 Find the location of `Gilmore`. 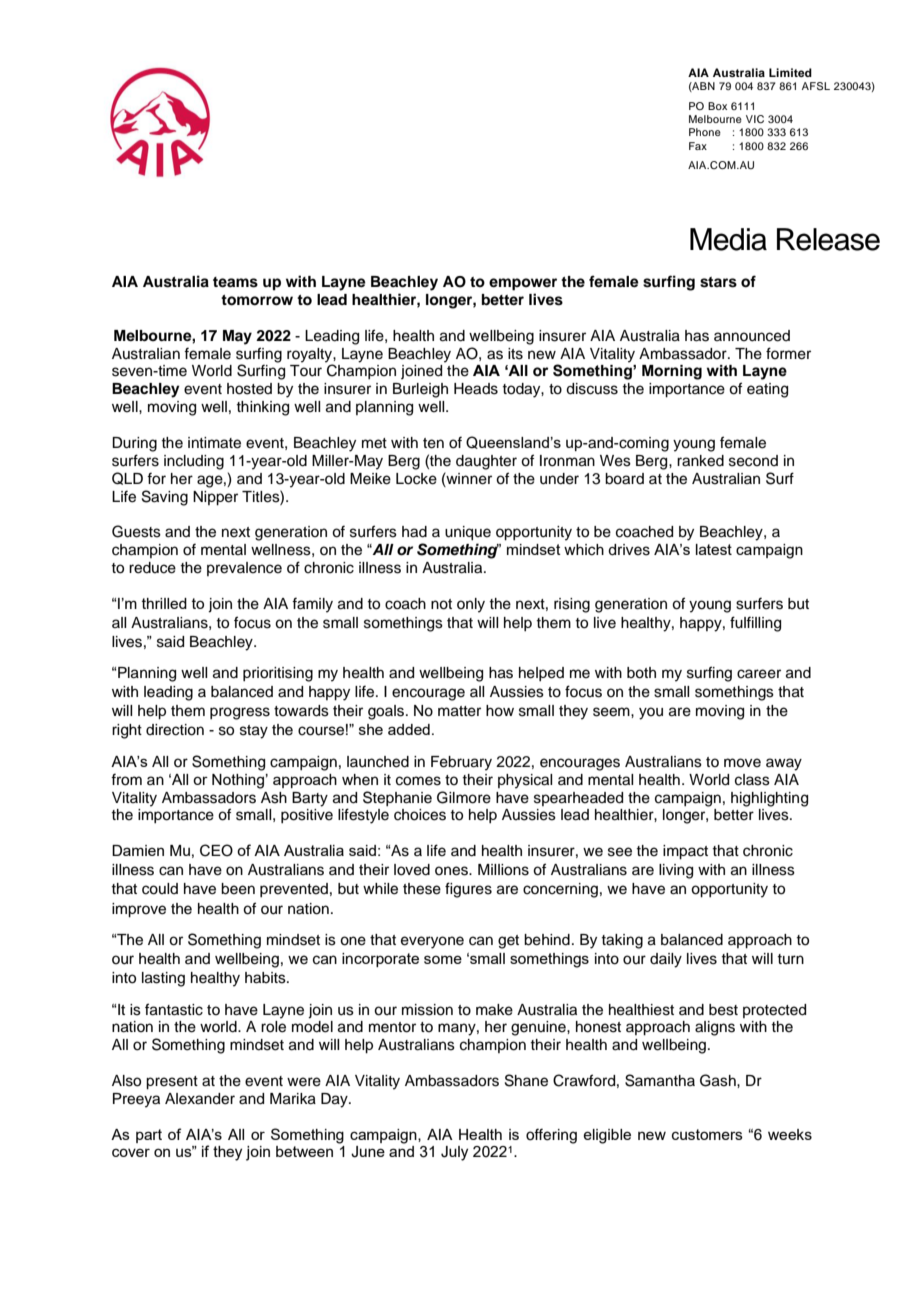

Gilmore is located at coordinates (464, 797).
